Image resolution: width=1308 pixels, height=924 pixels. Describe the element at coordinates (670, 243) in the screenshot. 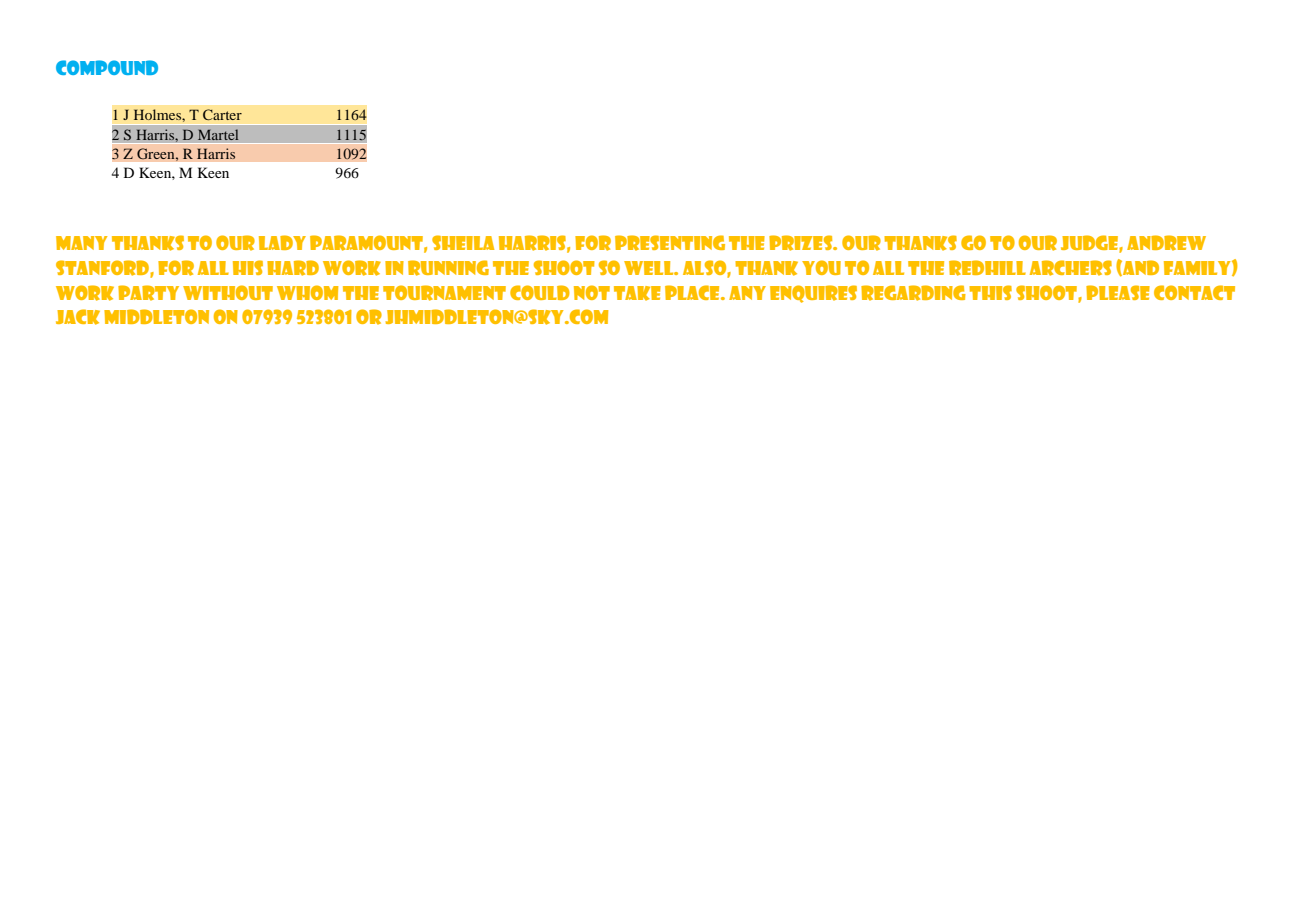

I see `presenting` at that location.
